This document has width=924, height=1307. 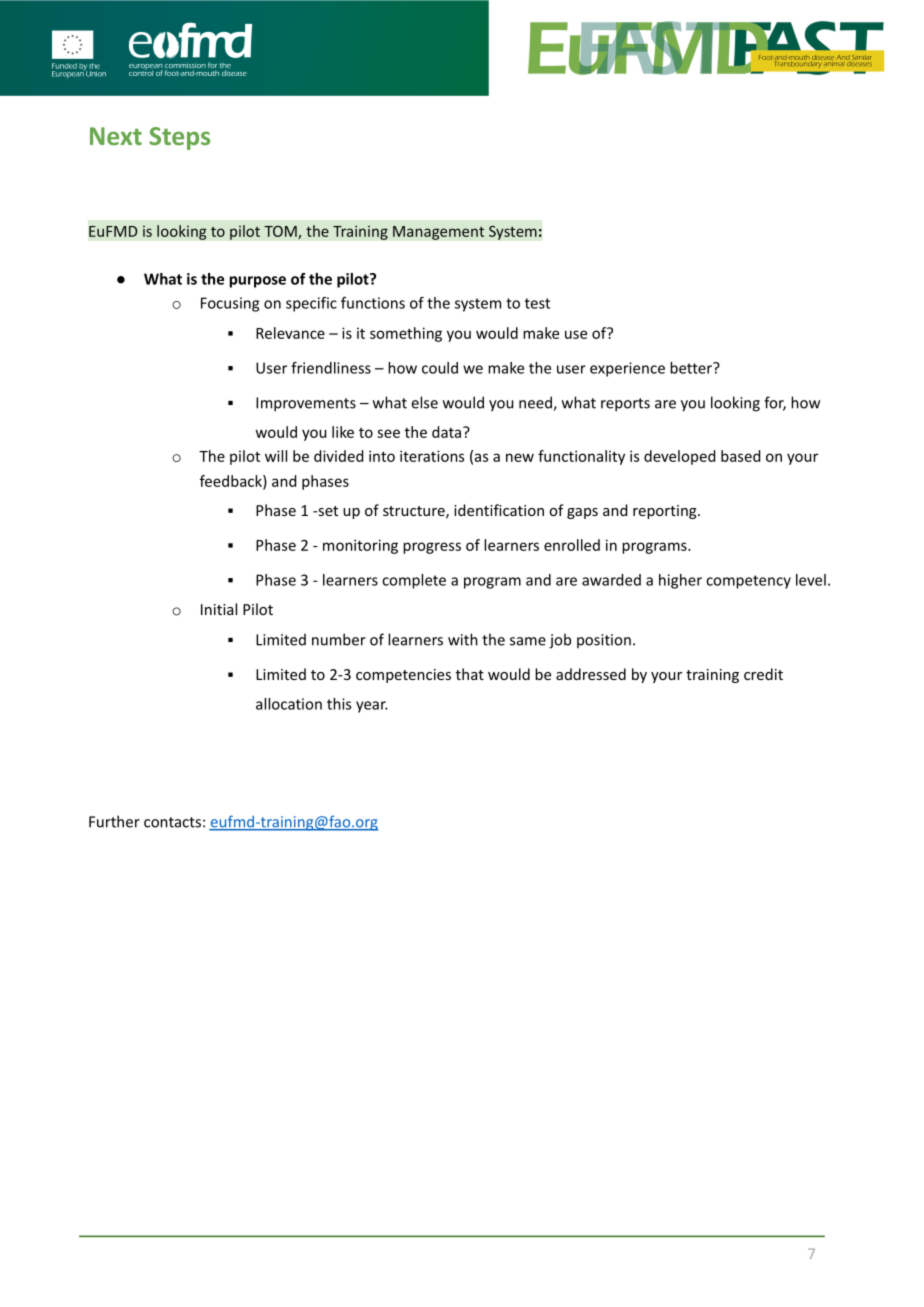 What do you see at coordinates (432, 456) in the document?
I see `iterations` at bounding box center [432, 456].
